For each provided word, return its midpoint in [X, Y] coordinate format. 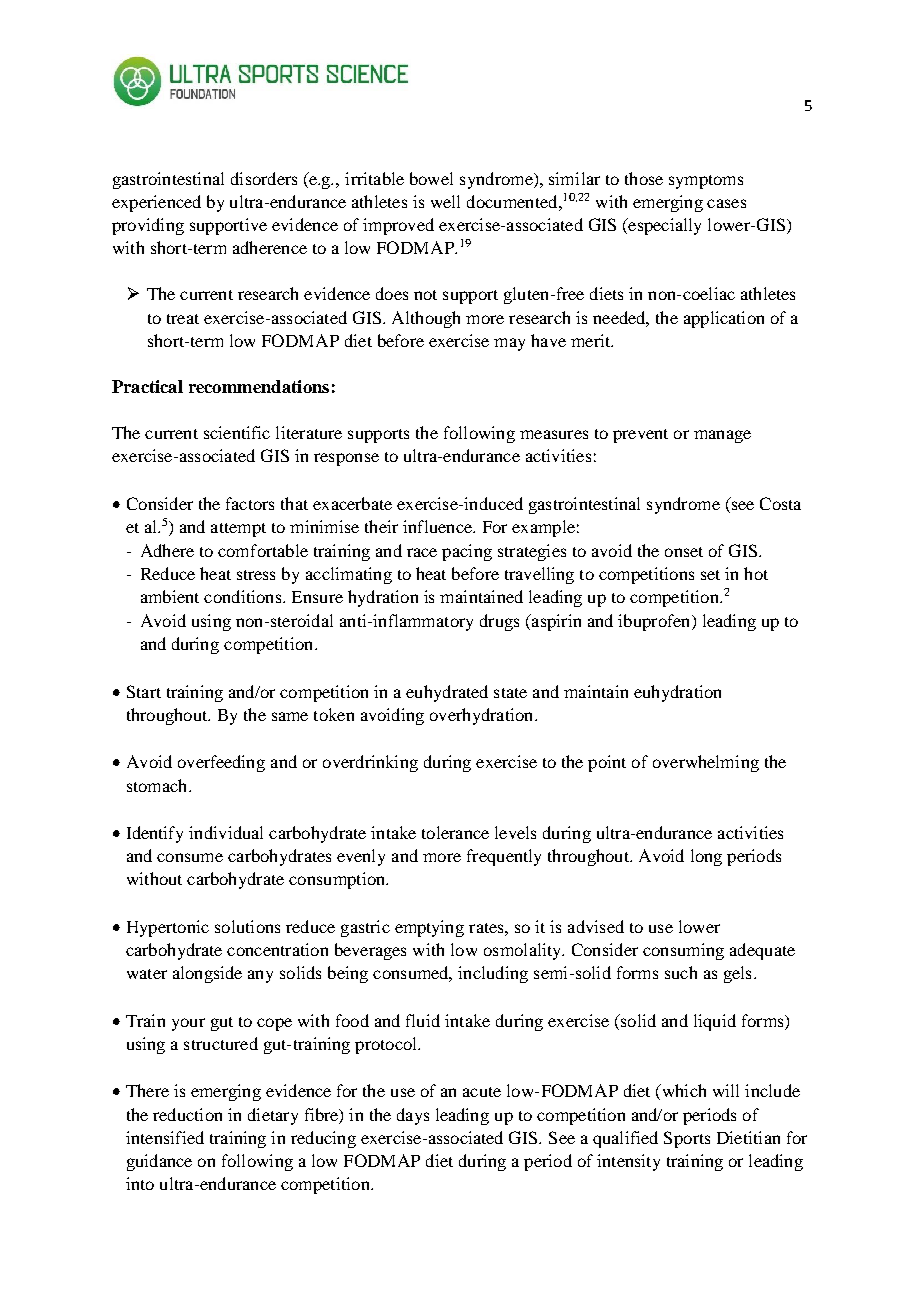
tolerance [455, 832]
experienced [156, 203]
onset [684, 552]
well [445, 201]
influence [438, 526]
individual [226, 832]
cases [726, 203]
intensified [165, 1137]
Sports [687, 1139]
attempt [238, 530]
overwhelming [706, 763]
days [413, 1116]
